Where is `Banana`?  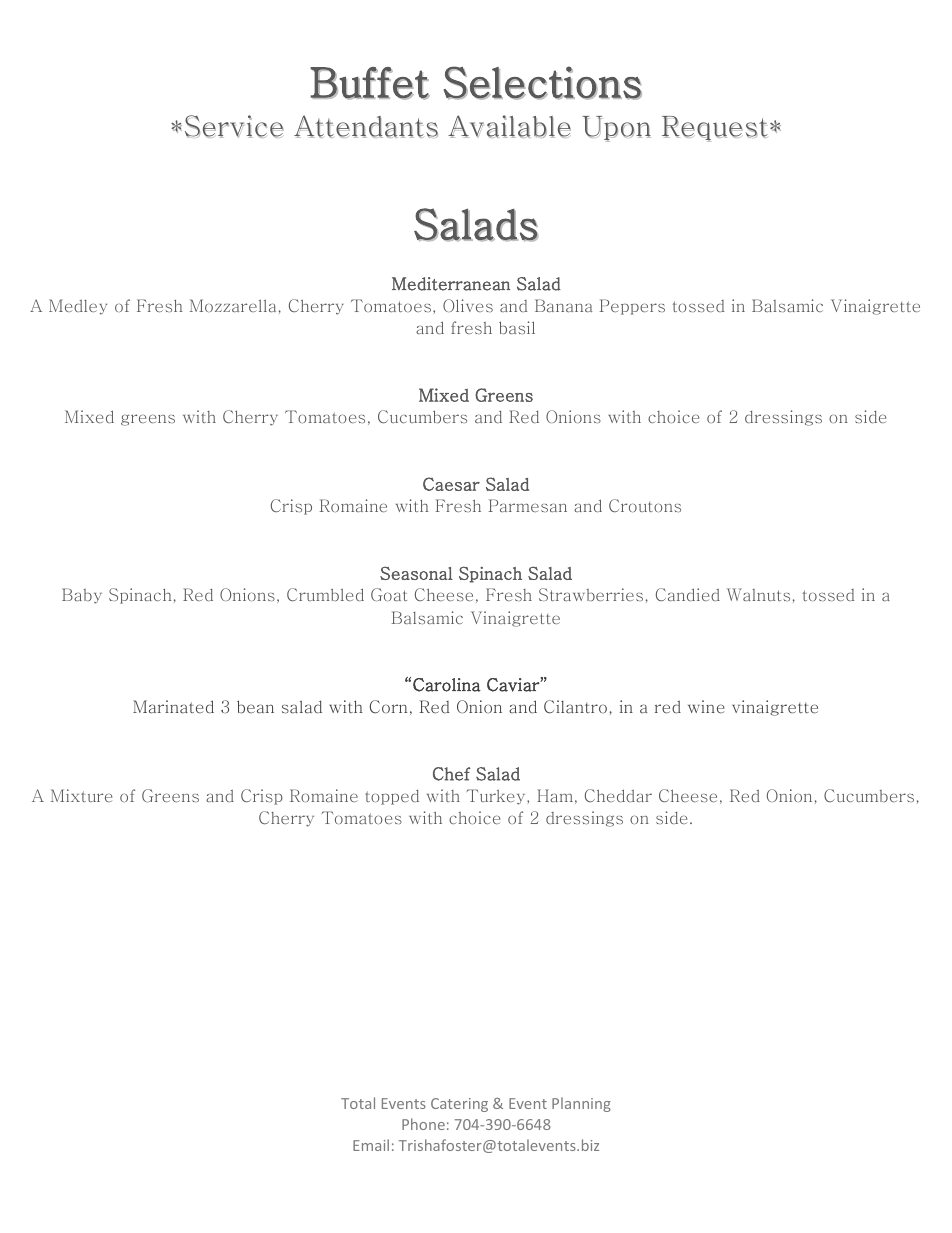 Banana is located at coordinates (563, 305).
